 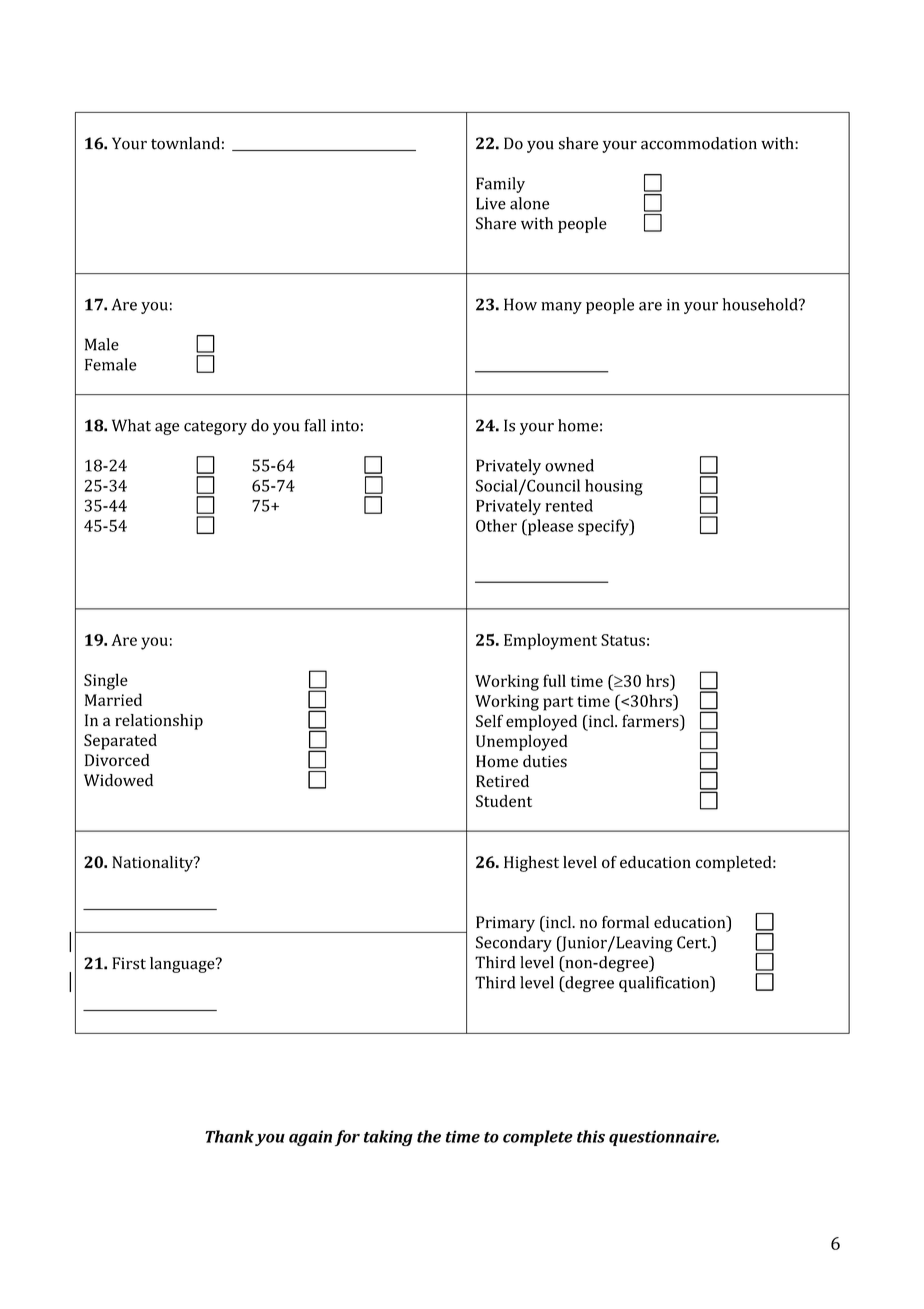 What do you see at coordinates (699, 143) in the image?
I see `accommodation` at bounding box center [699, 143].
